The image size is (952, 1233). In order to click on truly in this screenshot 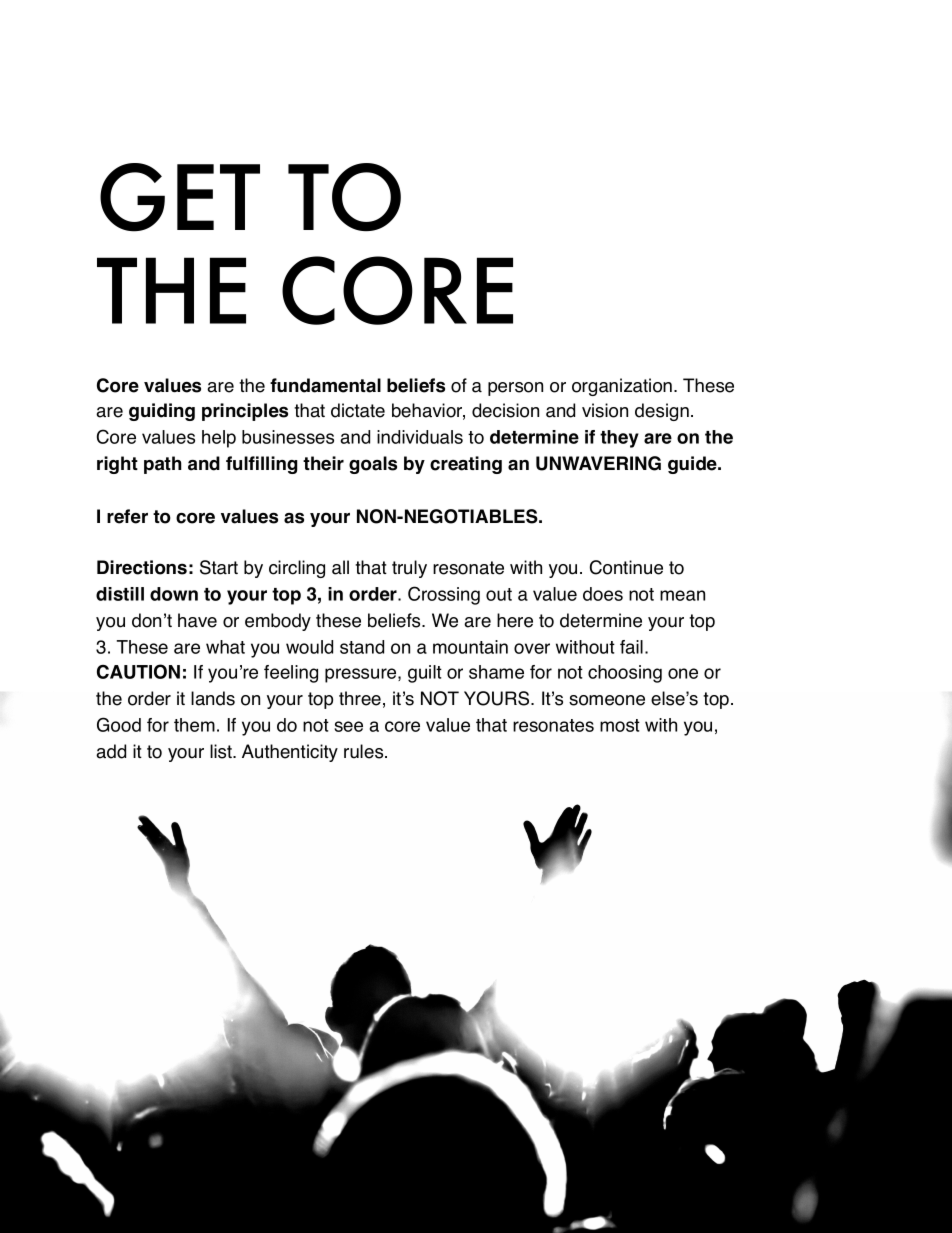, I will do `click(409, 569)`.
